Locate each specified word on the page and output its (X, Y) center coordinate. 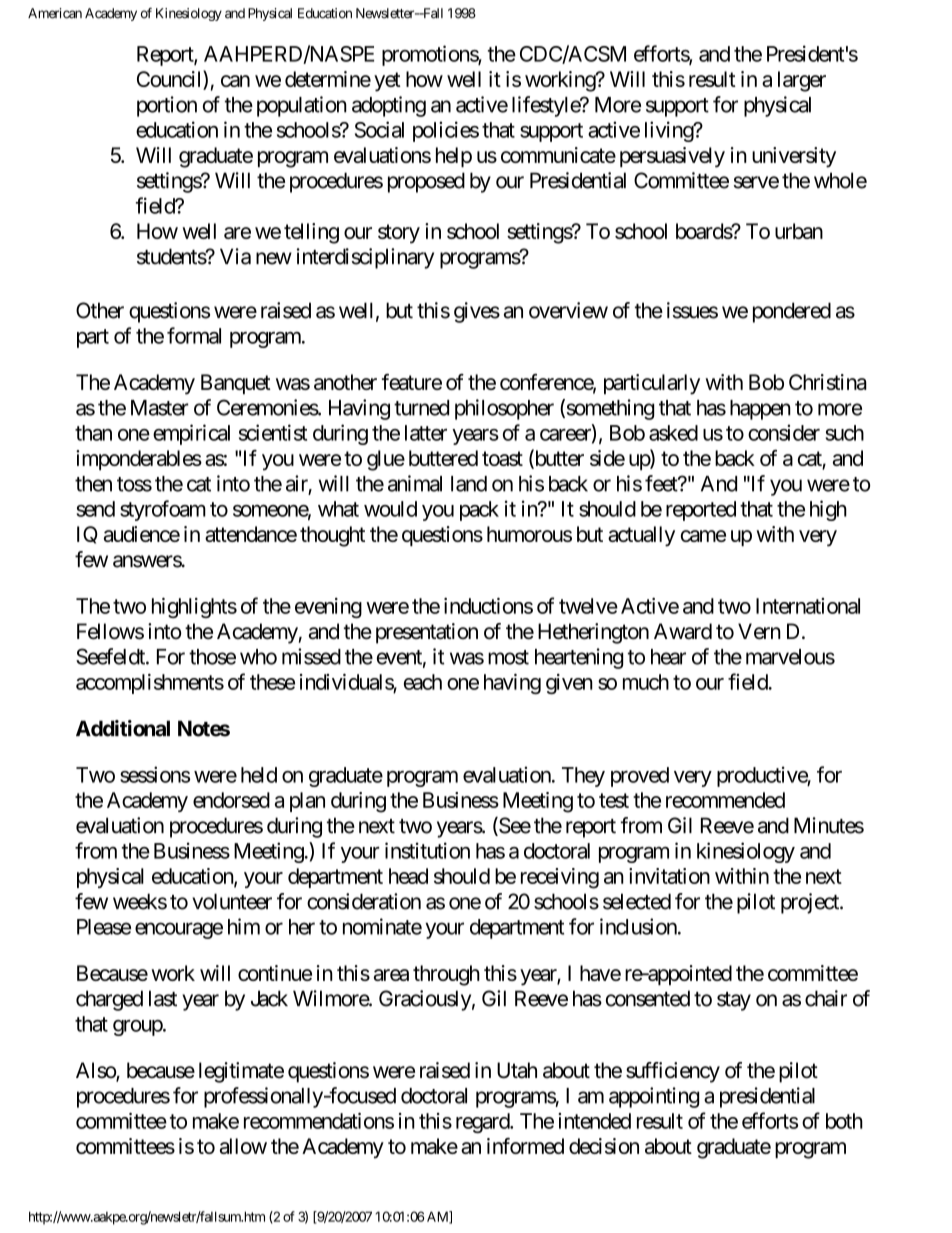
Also (96, 1071)
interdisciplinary (365, 258)
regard (483, 1123)
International (808, 606)
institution (427, 850)
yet (387, 82)
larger (802, 81)
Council (170, 80)
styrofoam (163, 510)
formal (194, 335)
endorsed (231, 800)
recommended (725, 800)
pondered (792, 312)
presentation (427, 633)
